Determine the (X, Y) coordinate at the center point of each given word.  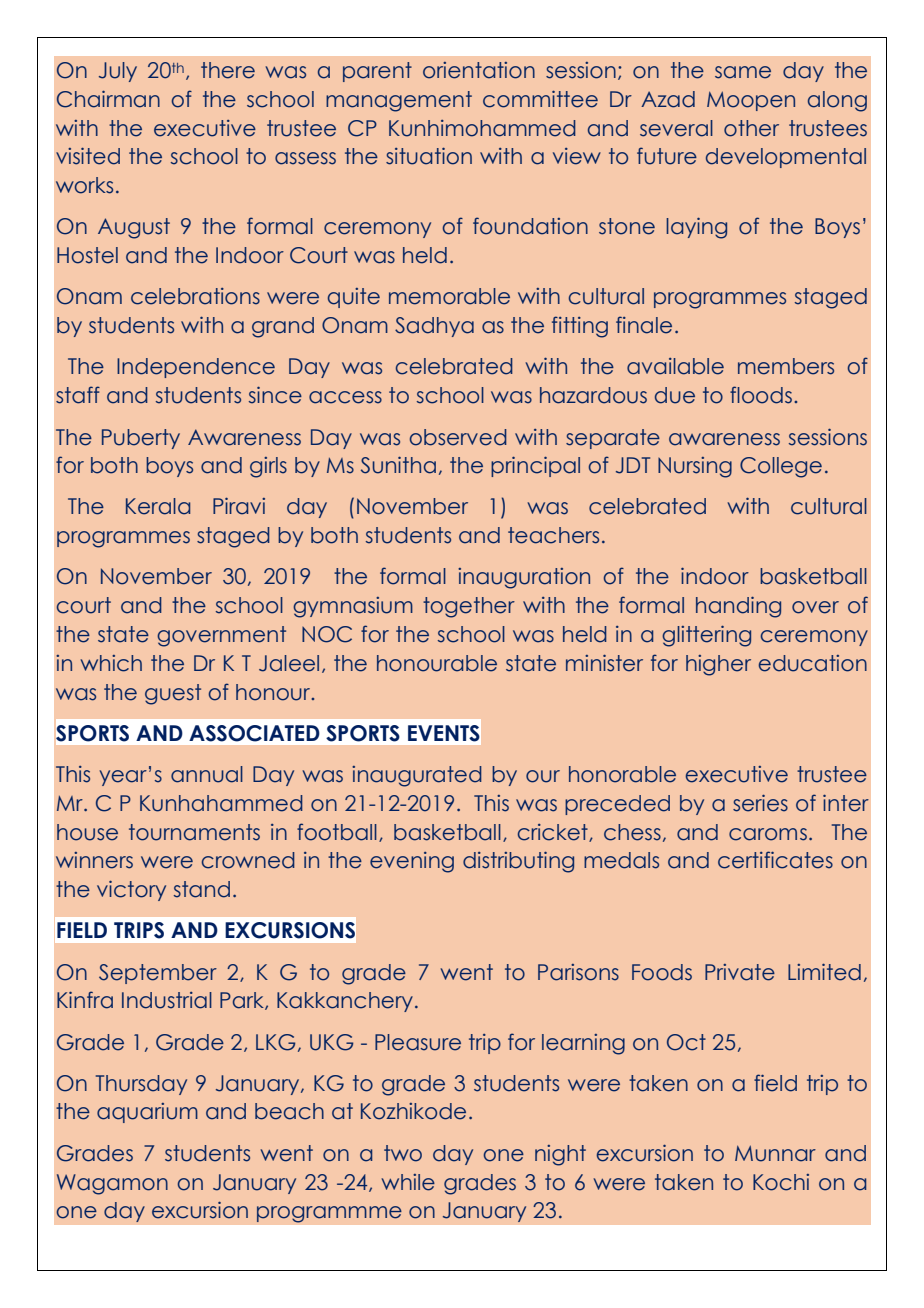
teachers (553, 535)
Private (740, 972)
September (158, 974)
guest (173, 694)
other (751, 128)
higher (718, 665)
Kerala (158, 506)
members (786, 366)
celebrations (195, 296)
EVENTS (444, 733)
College (781, 467)
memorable (449, 296)
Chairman (108, 99)
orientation (479, 70)
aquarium (147, 1113)
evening (412, 862)
